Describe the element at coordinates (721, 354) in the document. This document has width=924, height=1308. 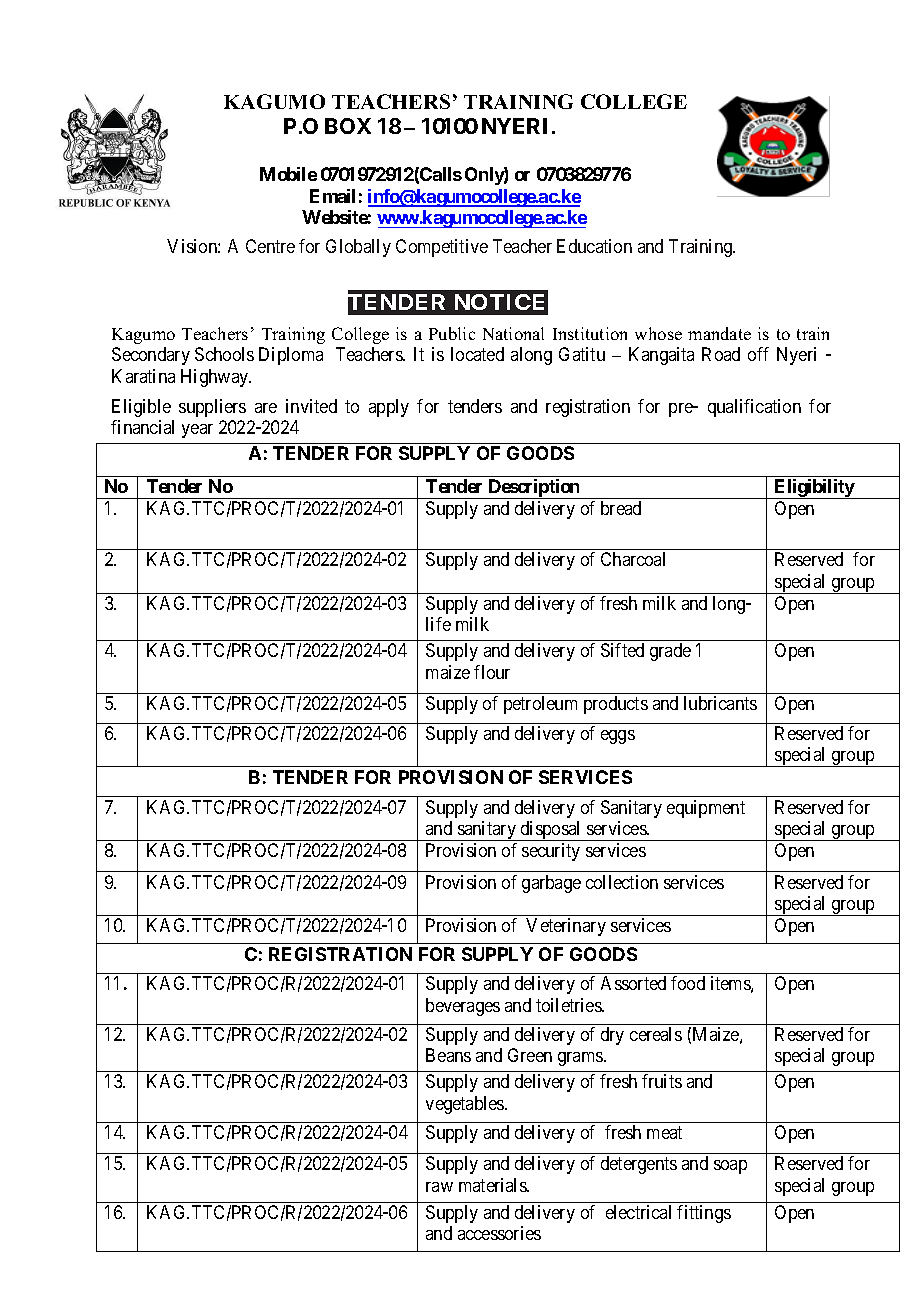
I see `Road` at that location.
